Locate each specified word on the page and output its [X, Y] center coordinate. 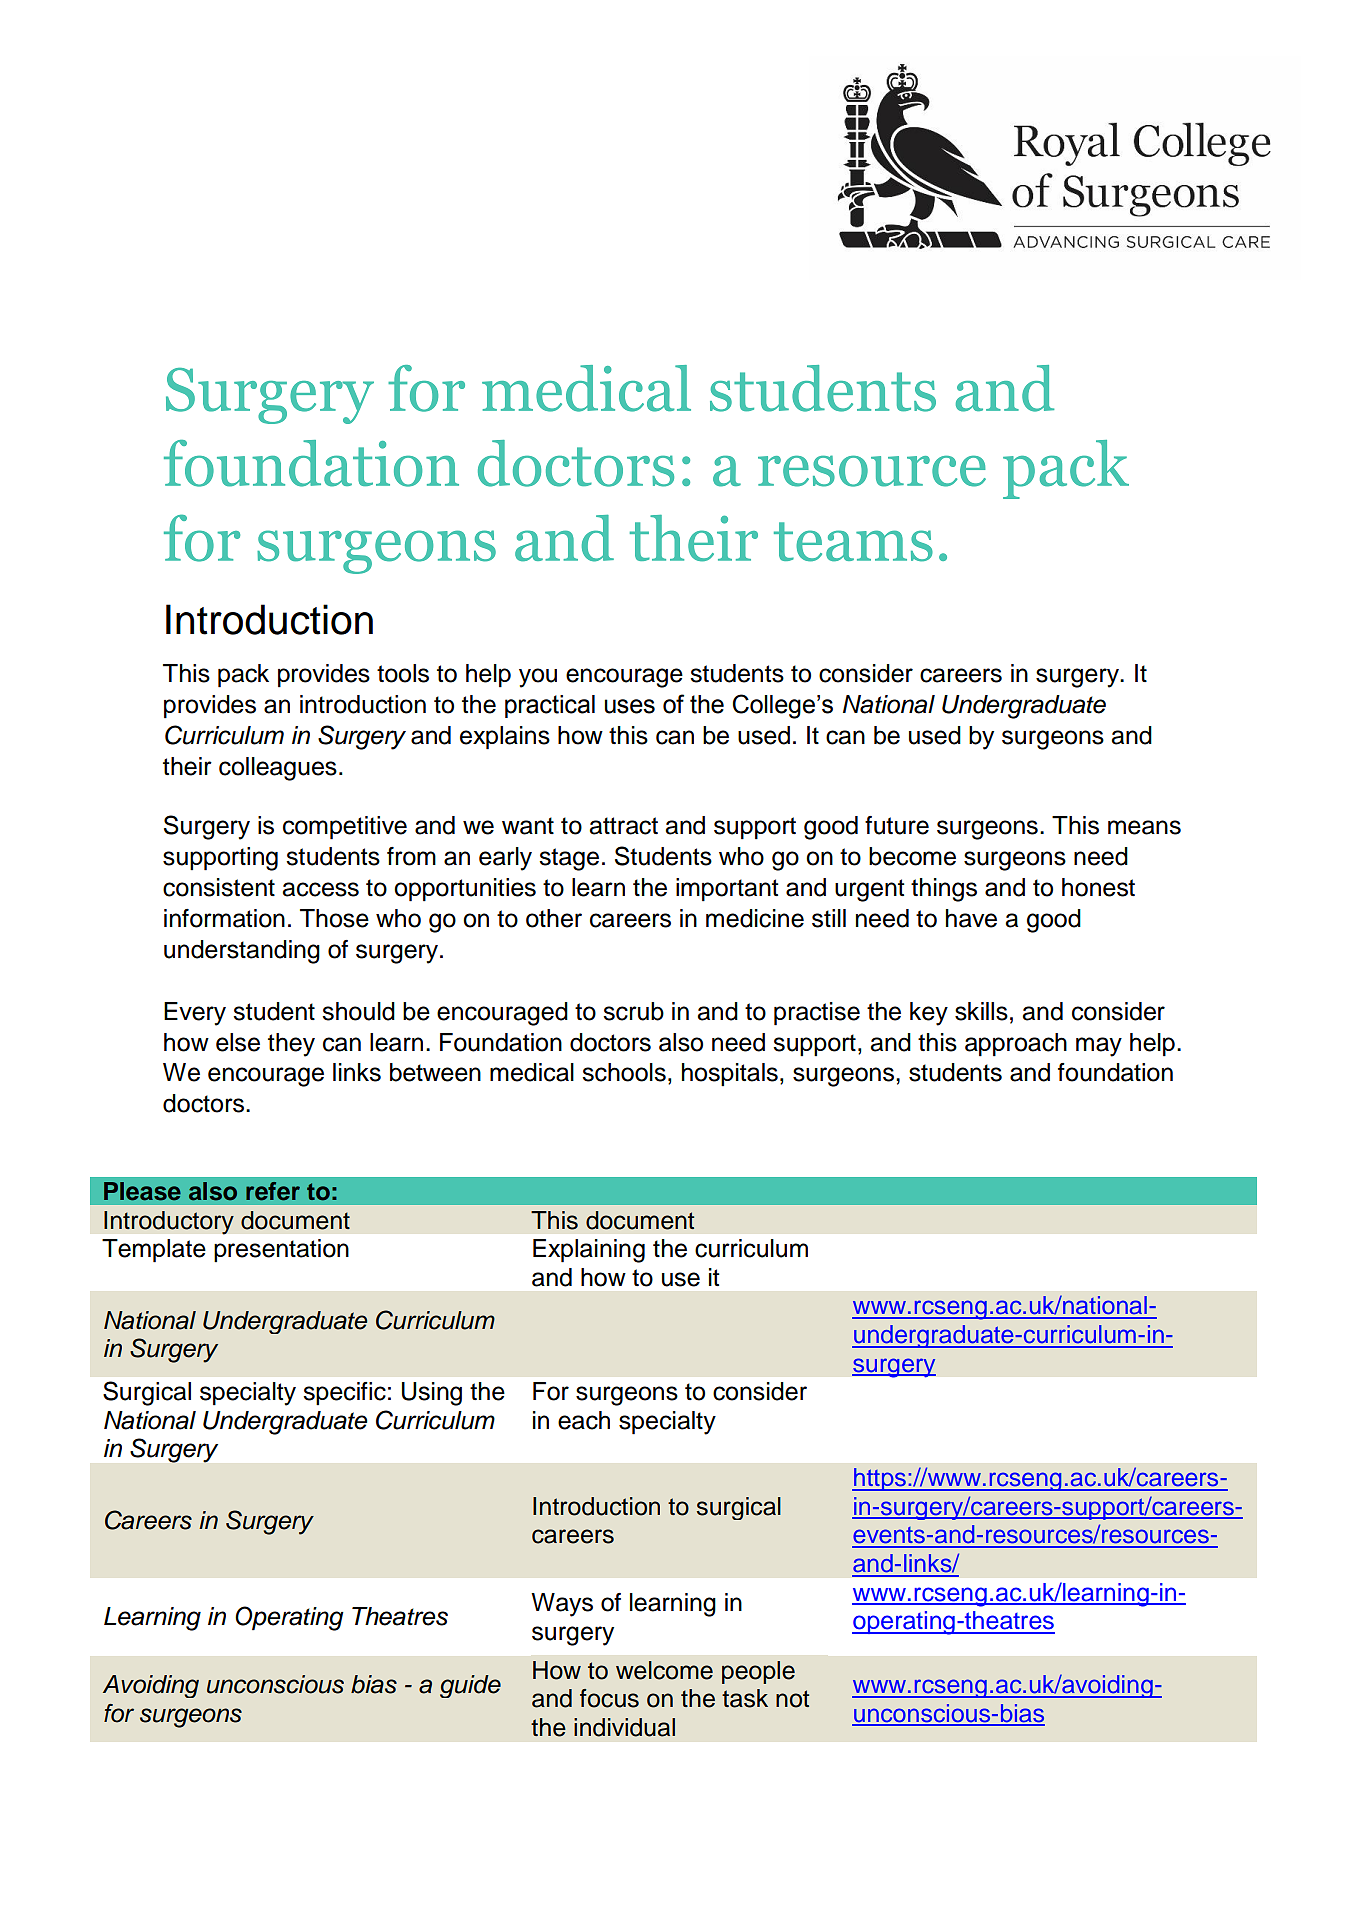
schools [624, 1072]
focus [609, 1698]
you [538, 678]
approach [1016, 1045]
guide [470, 1686]
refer [273, 1191]
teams [853, 542]
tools [403, 673]
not [792, 1699]
